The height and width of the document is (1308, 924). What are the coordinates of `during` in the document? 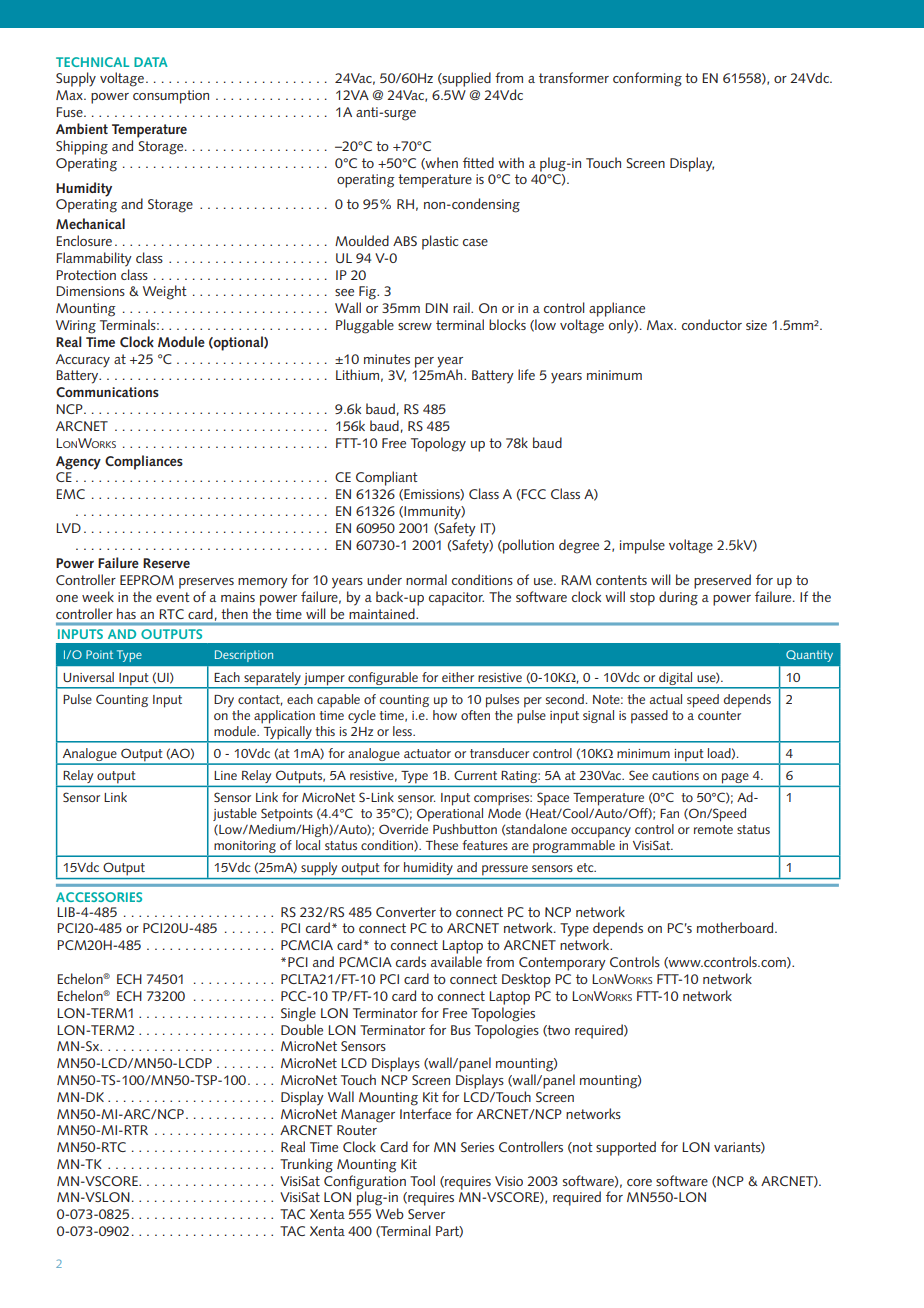 It's located at (678, 598).
